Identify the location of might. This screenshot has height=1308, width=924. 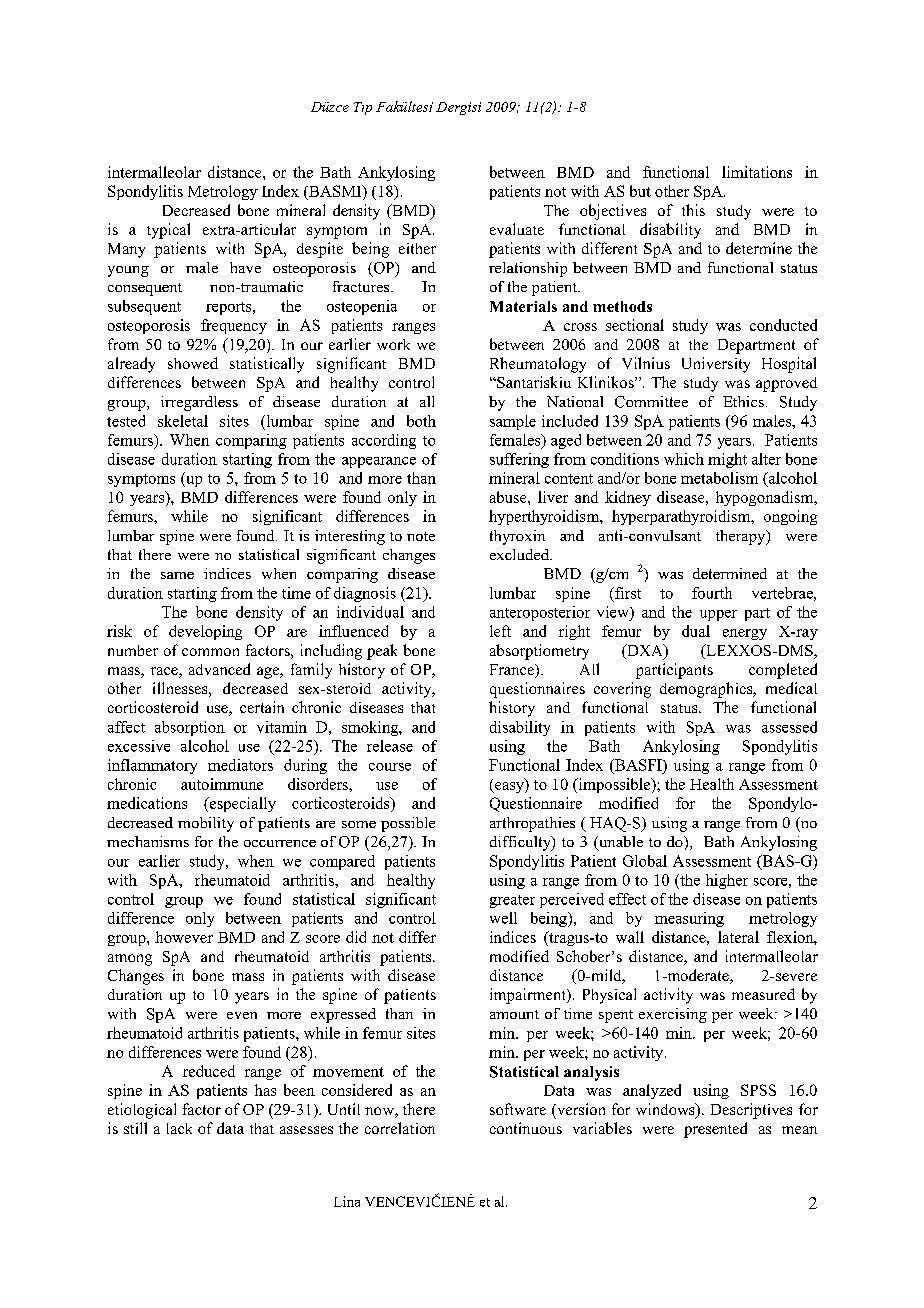
(727, 460).
